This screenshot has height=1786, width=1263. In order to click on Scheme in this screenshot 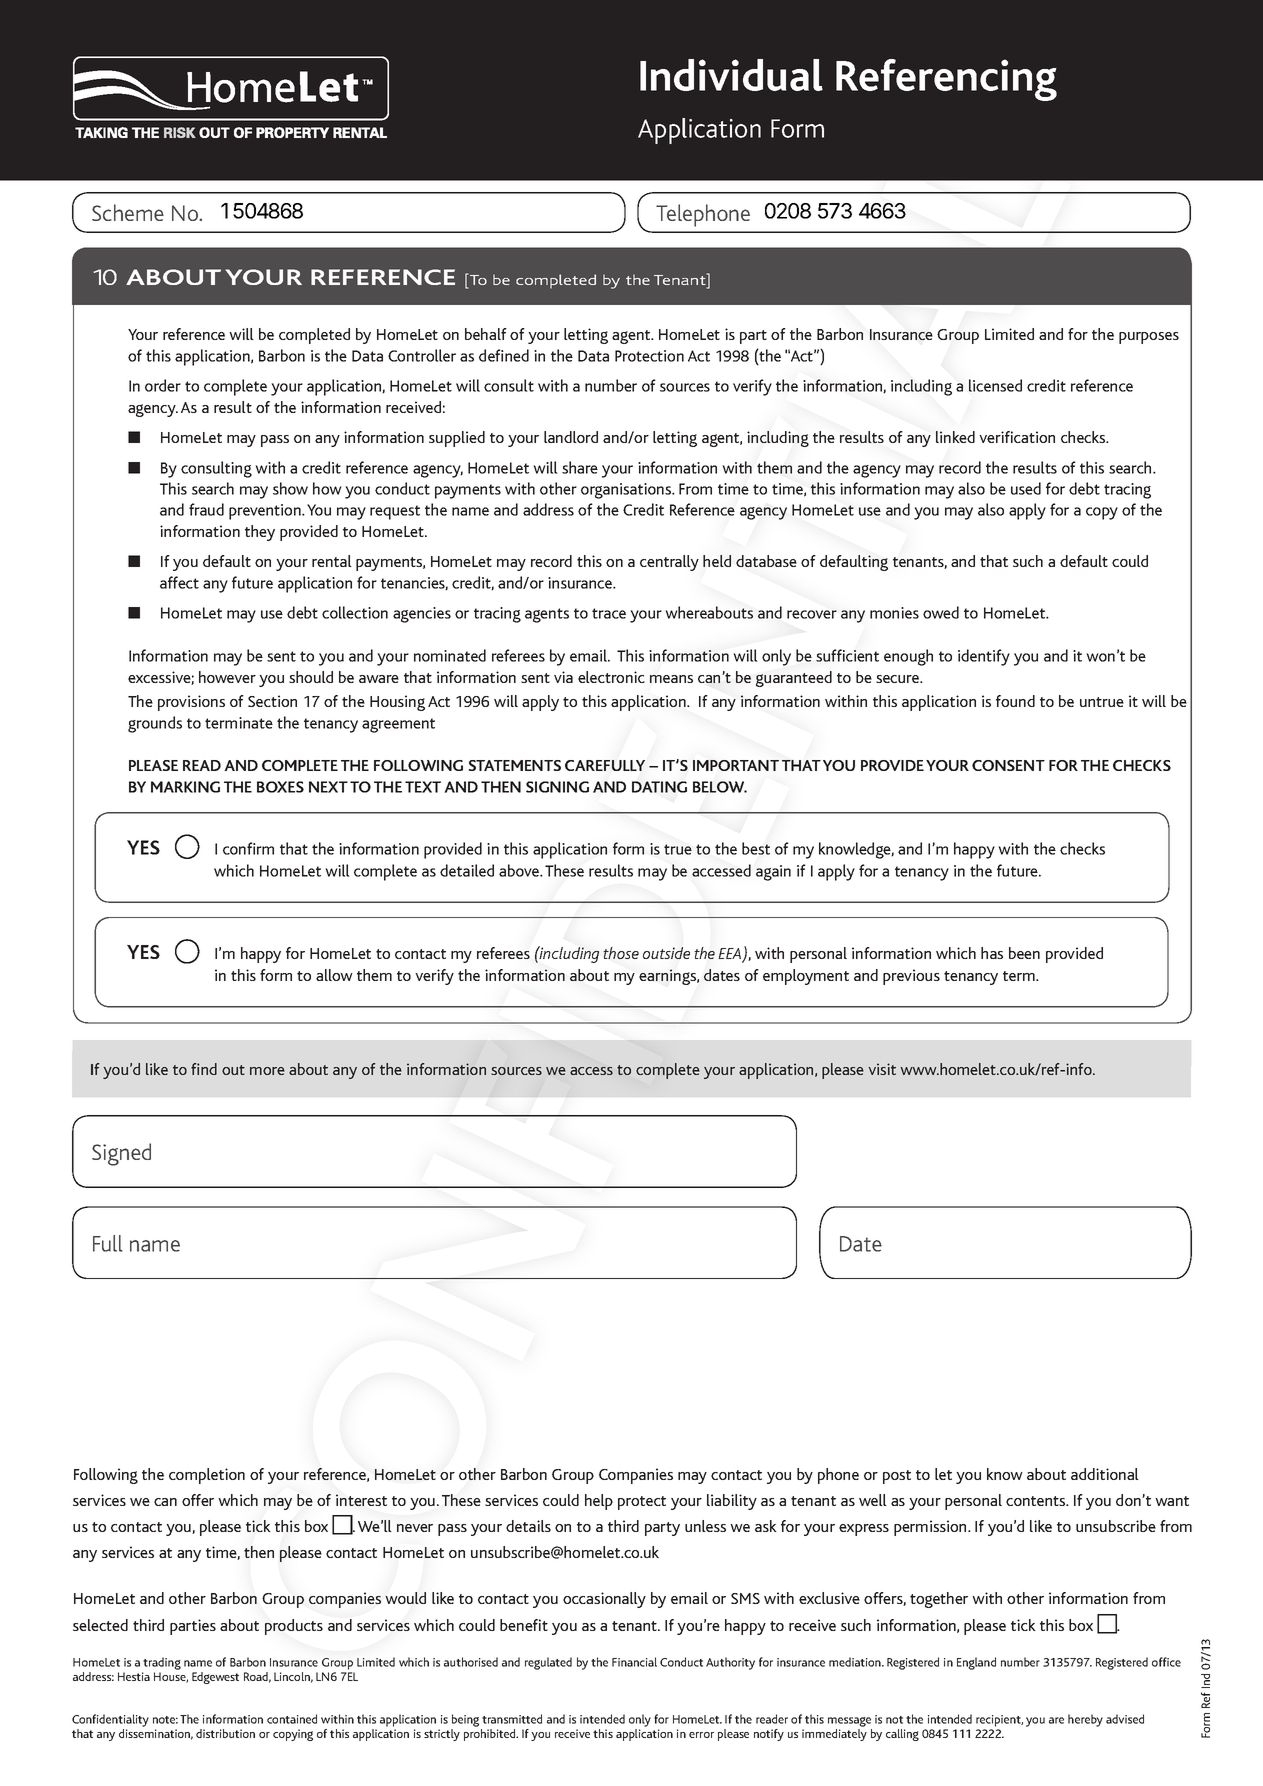, I will do `click(128, 212)`.
